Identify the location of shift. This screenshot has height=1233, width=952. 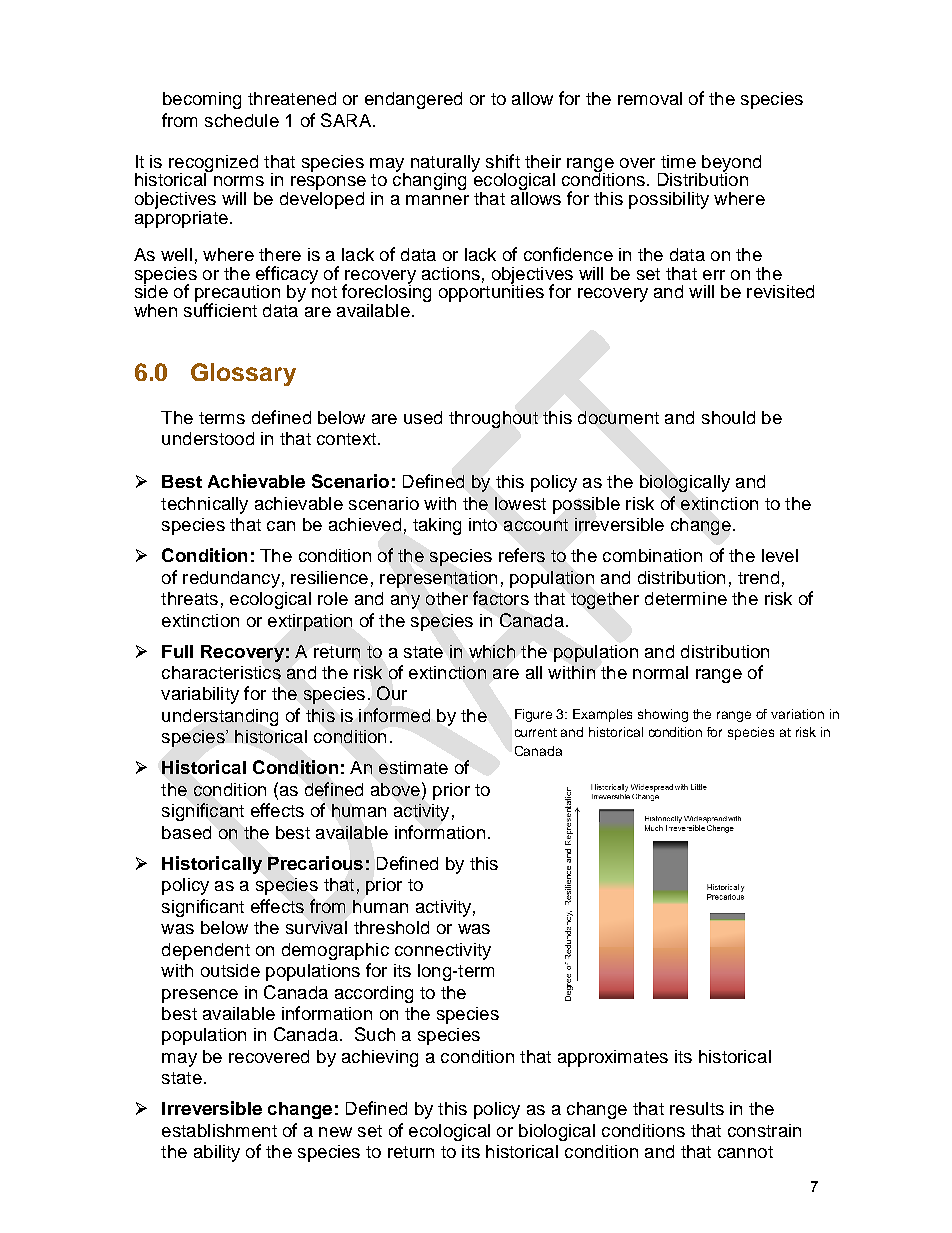
(503, 161).
